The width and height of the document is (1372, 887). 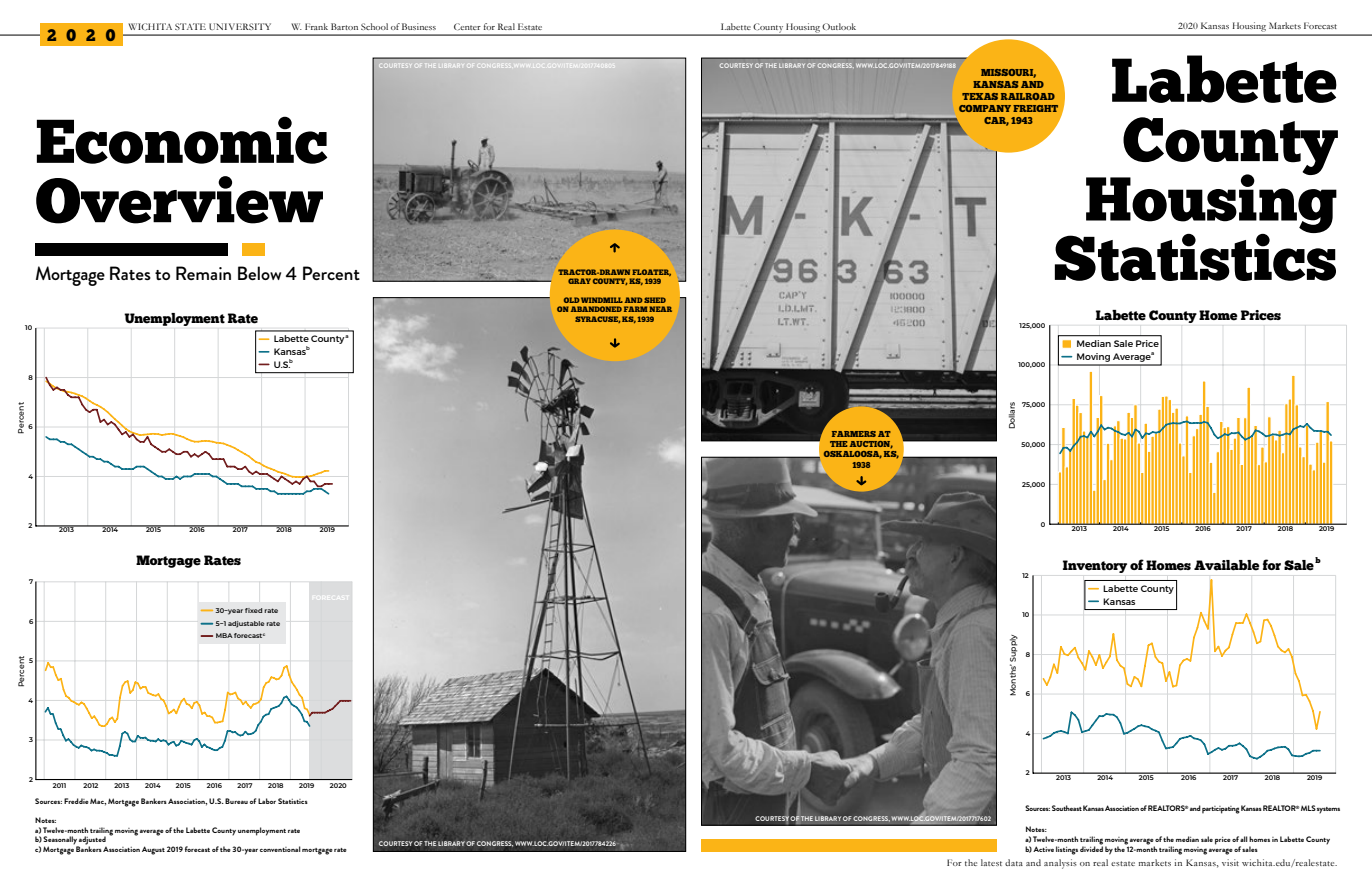 What do you see at coordinates (598, 319) in the document?
I see `SYRACUSE` at bounding box center [598, 319].
